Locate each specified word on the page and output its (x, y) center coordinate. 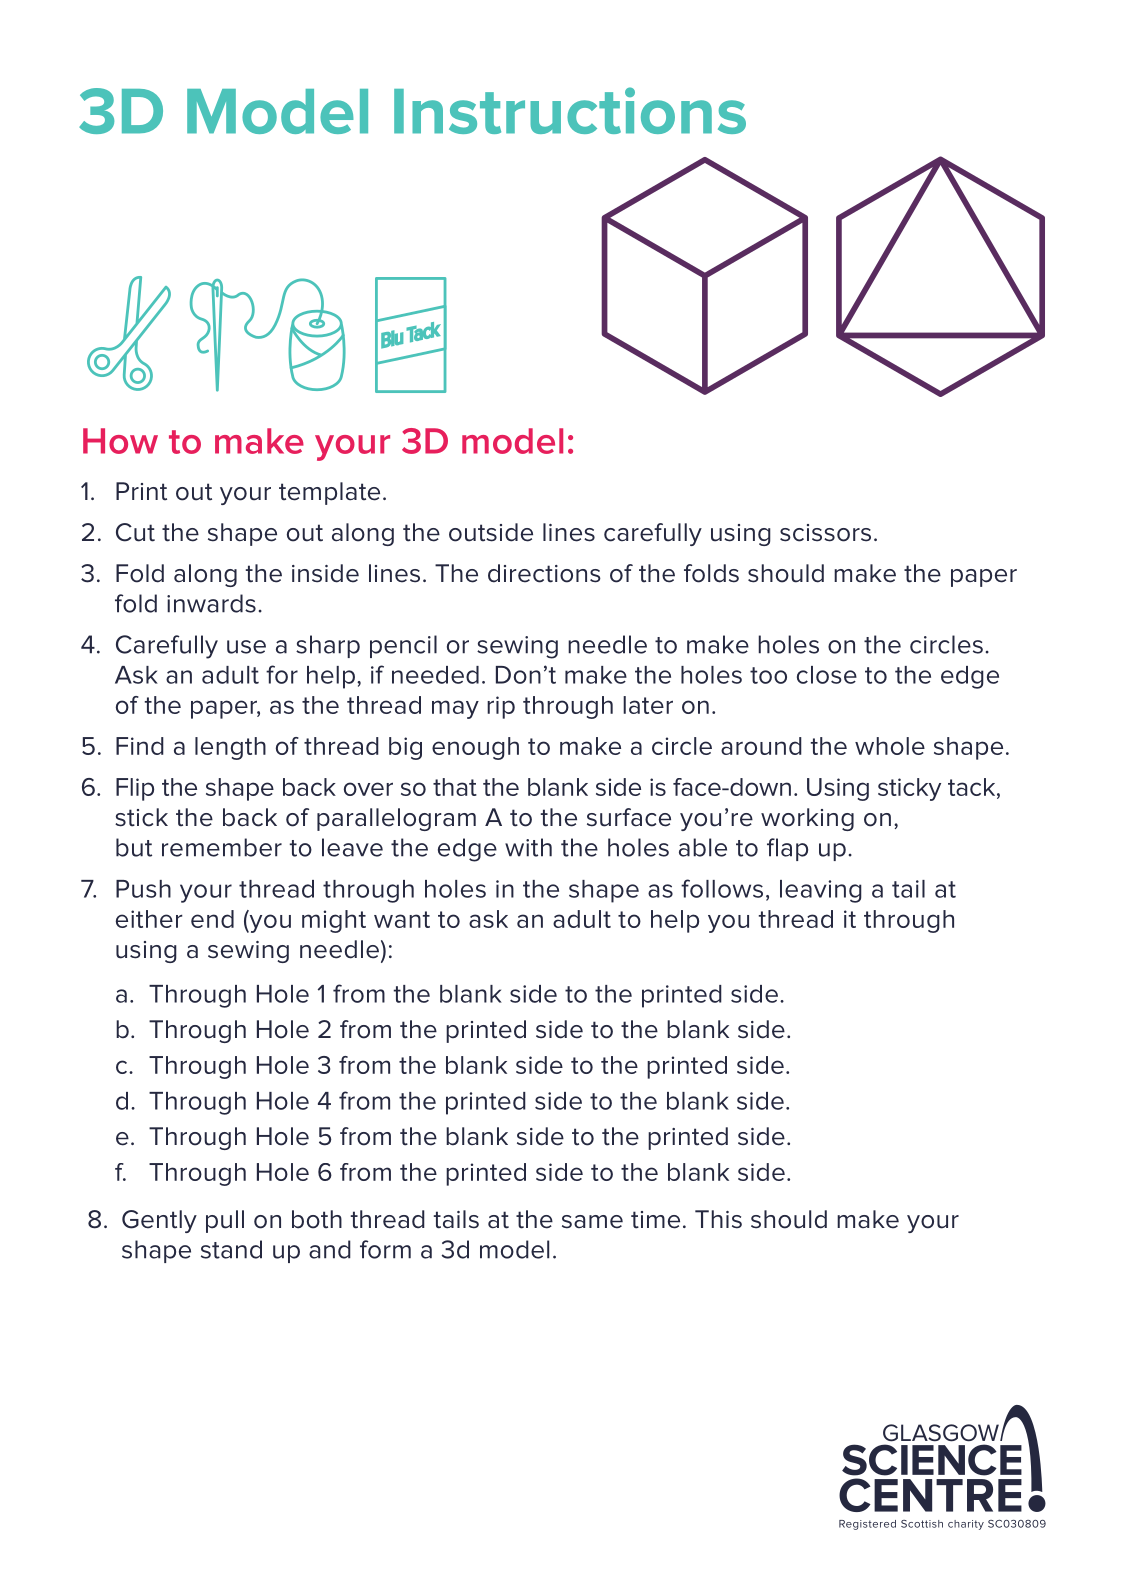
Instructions (570, 110)
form (385, 1249)
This (718, 1219)
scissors (825, 533)
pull (225, 1221)
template (329, 493)
